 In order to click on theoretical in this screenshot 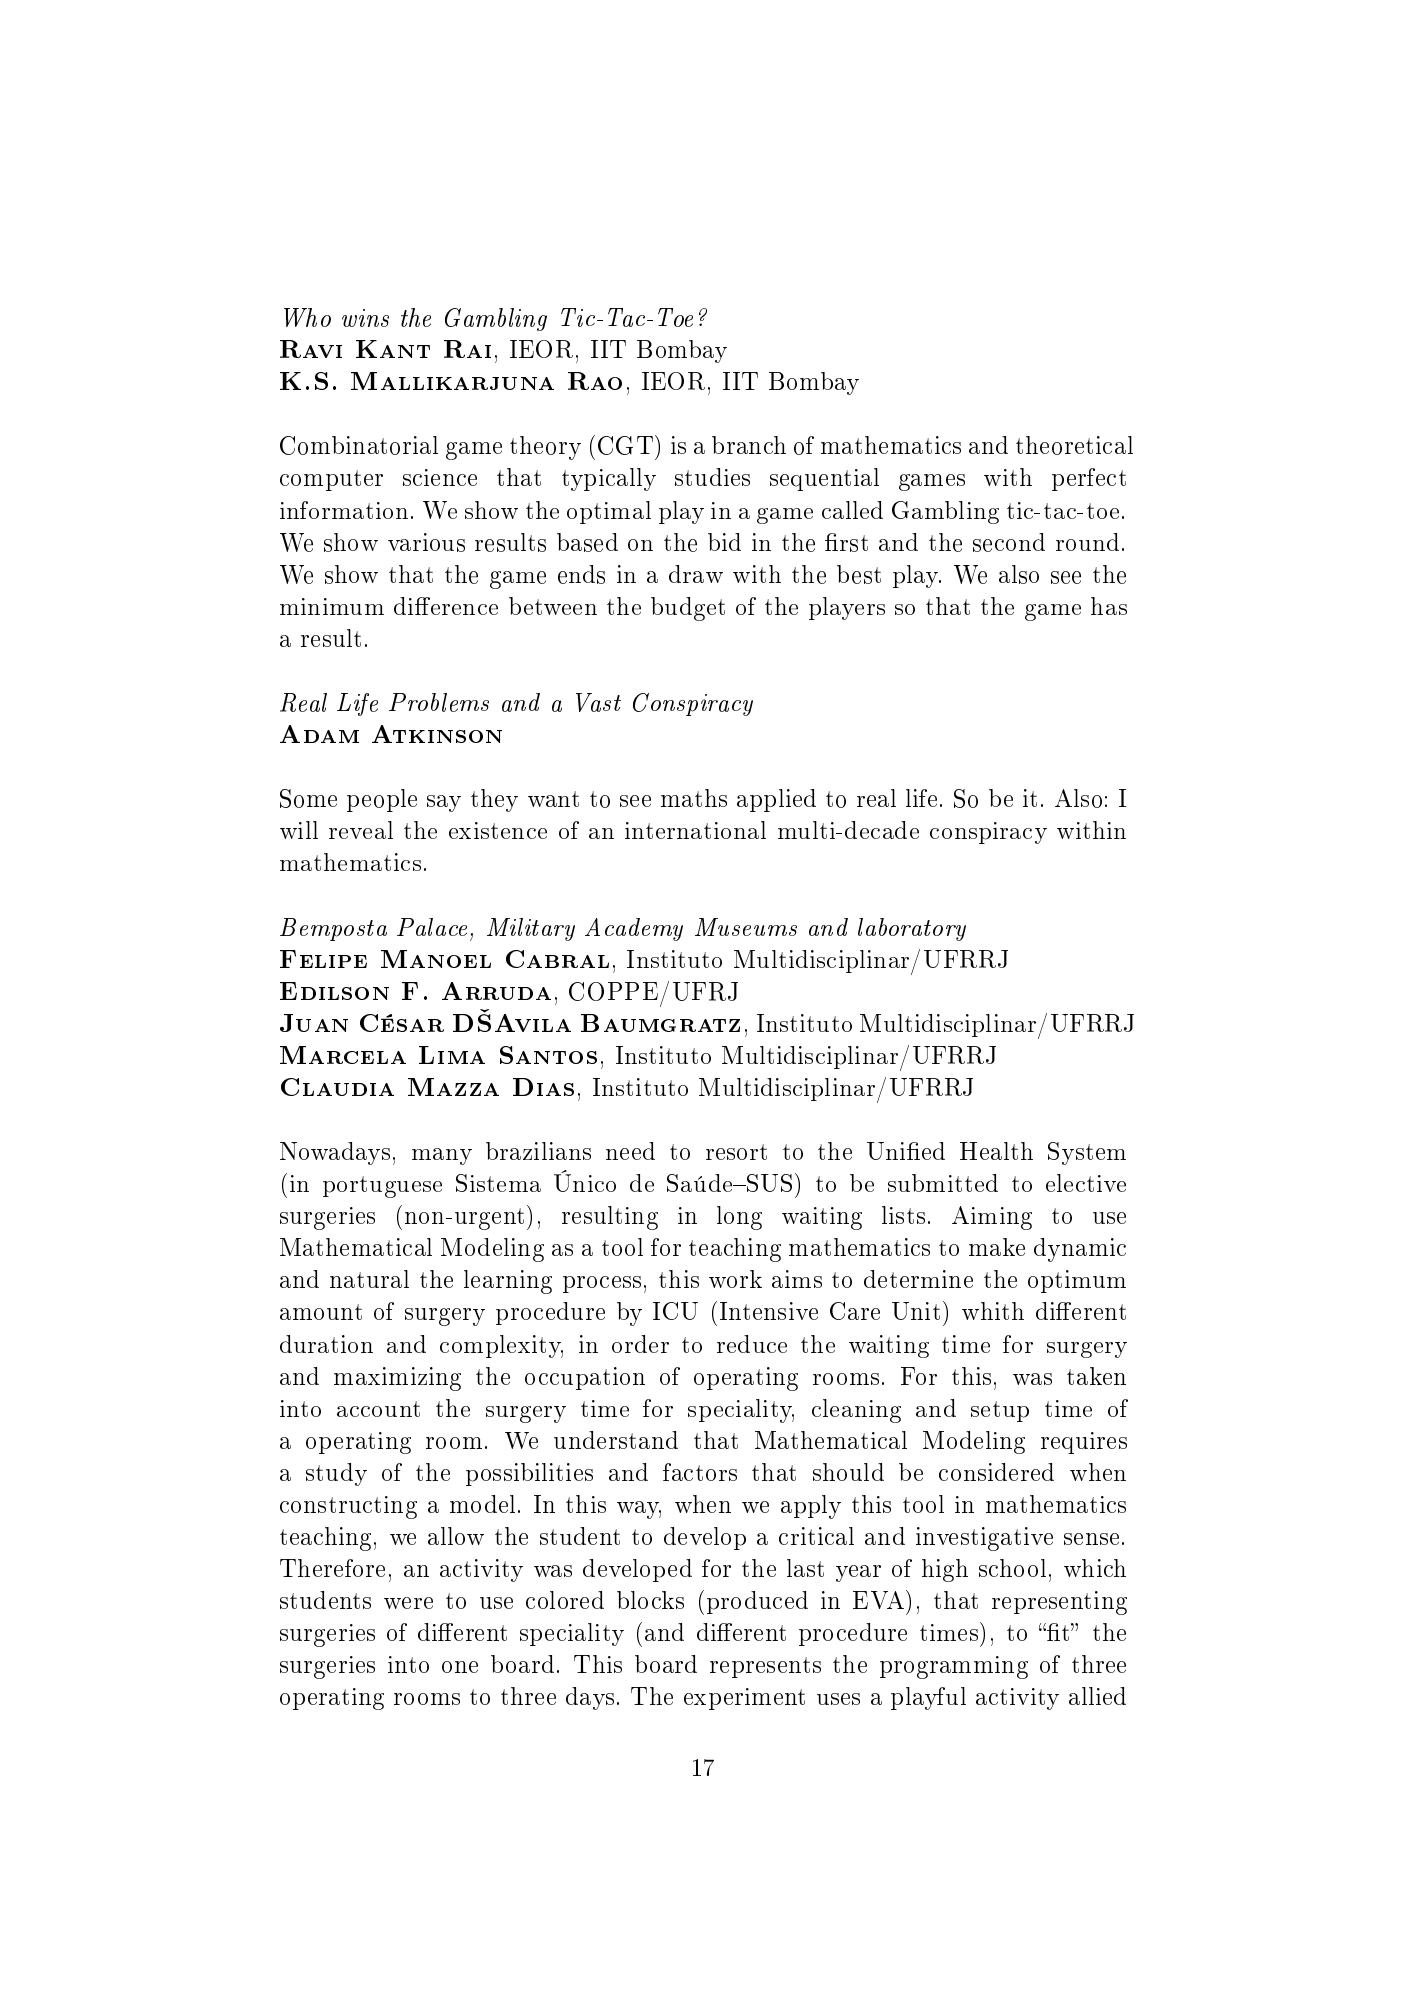, I will do `click(1074, 445)`.
